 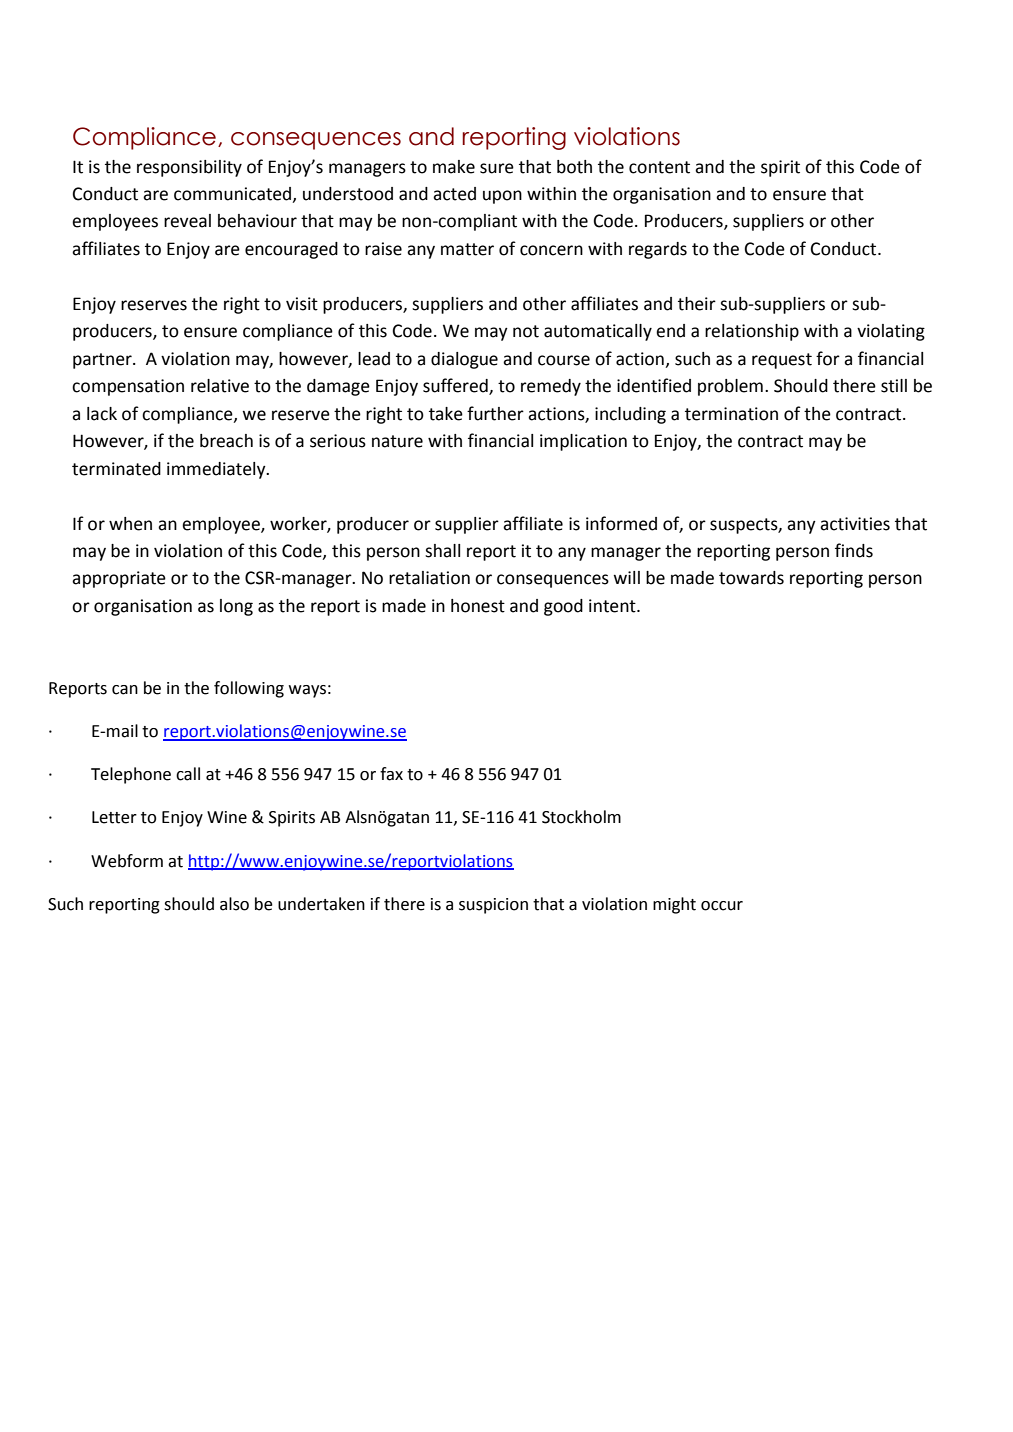 What do you see at coordinates (249, 689) in the screenshot?
I see `following` at bounding box center [249, 689].
